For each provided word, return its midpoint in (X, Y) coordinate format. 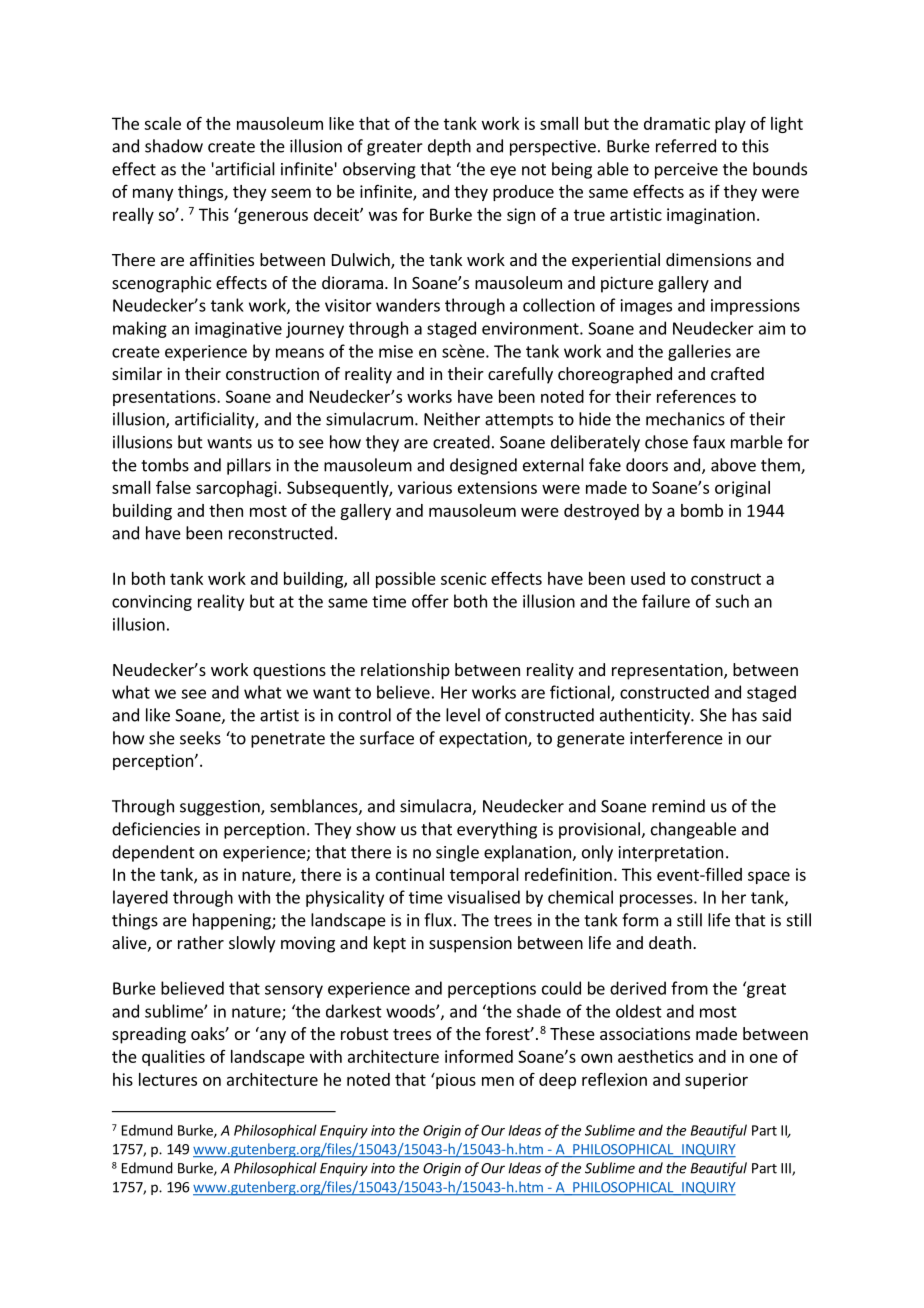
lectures (168, 1079)
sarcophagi (236, 489)
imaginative (238, 330)
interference (676, 738)
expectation (484, 740)
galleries (699, 352)
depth (449, 147)
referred (686, 146)
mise (396, 351)
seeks (200, 738)
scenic (463, 578)
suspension (470, 944)
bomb (702, 510)
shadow (174, 146)
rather (201, 942)
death (670, 942)
